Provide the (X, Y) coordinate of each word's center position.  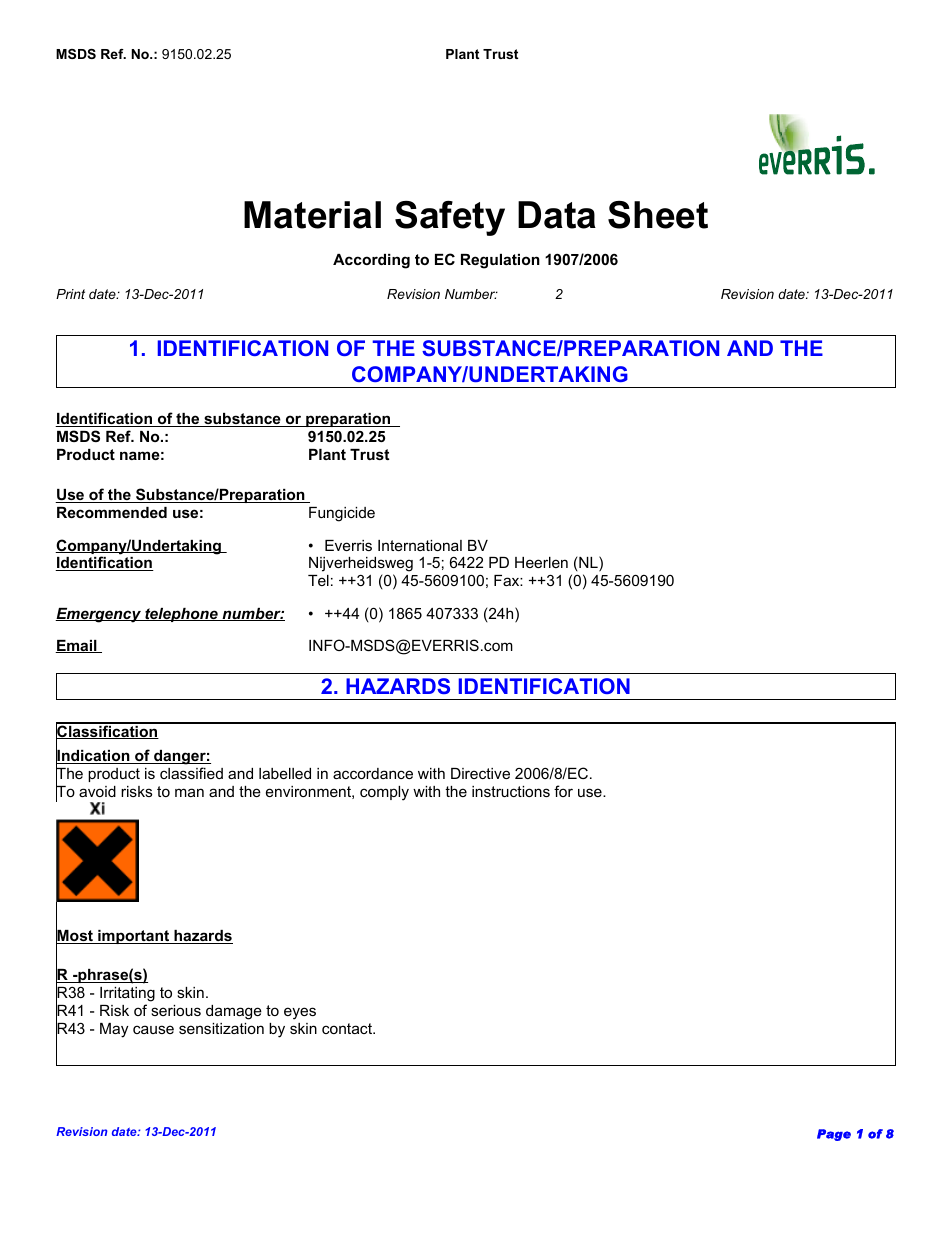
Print (70, 294)
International (420, 545)
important (134, 937)
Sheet (658, 215)
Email (77, 646)
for (563, 791)
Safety (450, 218)
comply (384, 793)
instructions (511, 791)
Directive (480, 773)
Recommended (112, 512)
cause (153, 1029)
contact (348, 1028)
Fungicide (342, 514)
